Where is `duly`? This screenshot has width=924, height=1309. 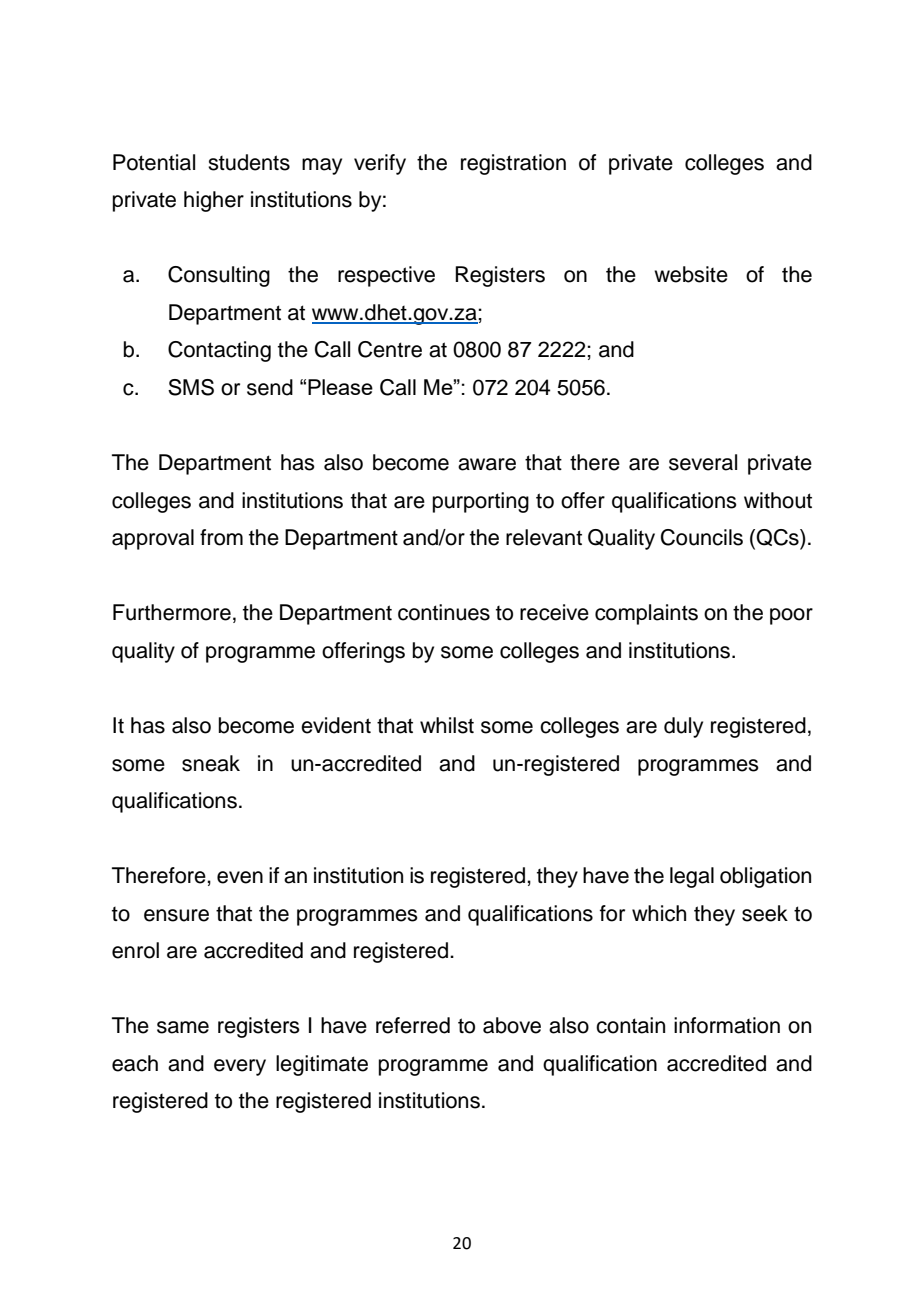
duly is located at coordinates (683, 727).
